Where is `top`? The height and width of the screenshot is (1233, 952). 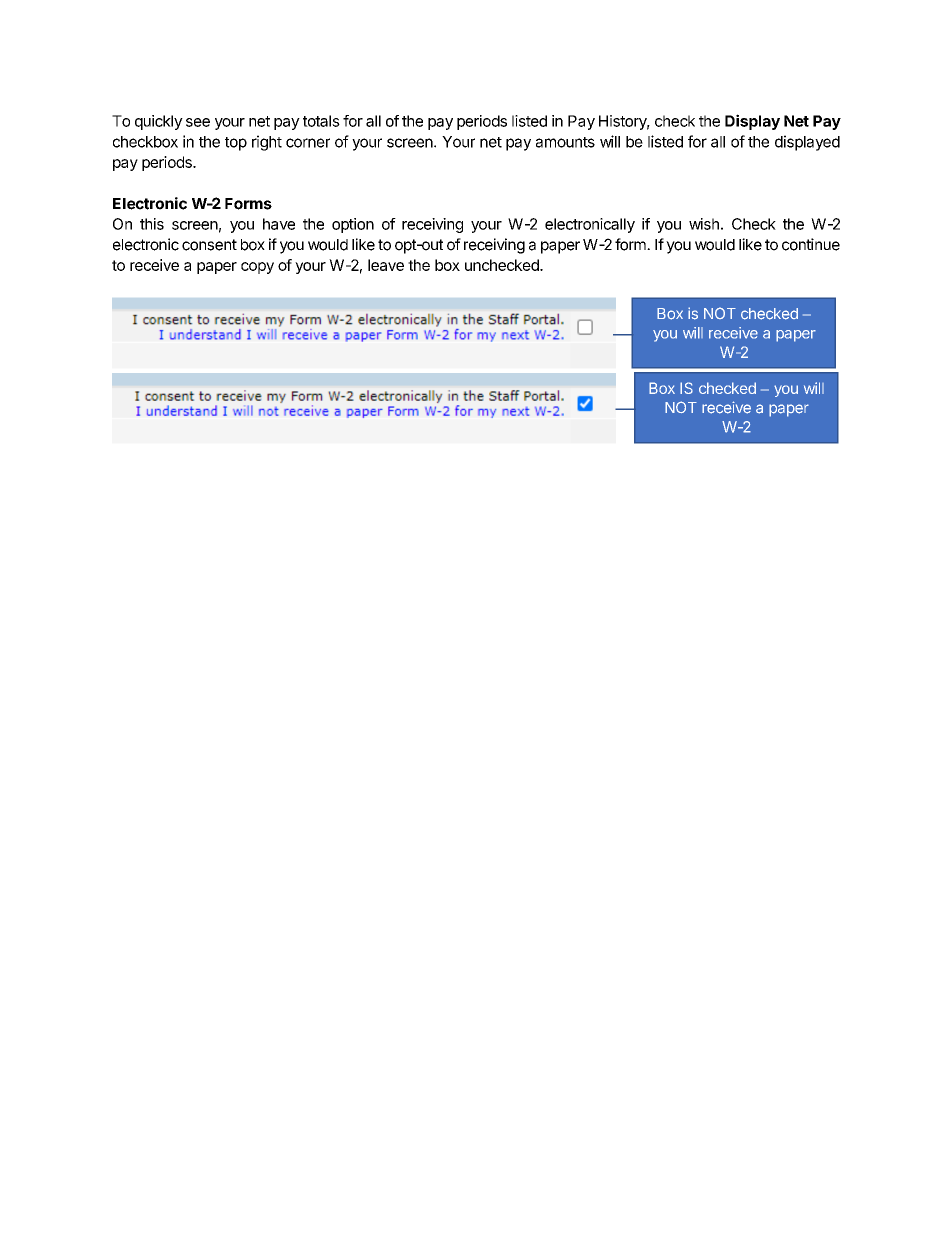
top is located at coordinates (236, 144).
